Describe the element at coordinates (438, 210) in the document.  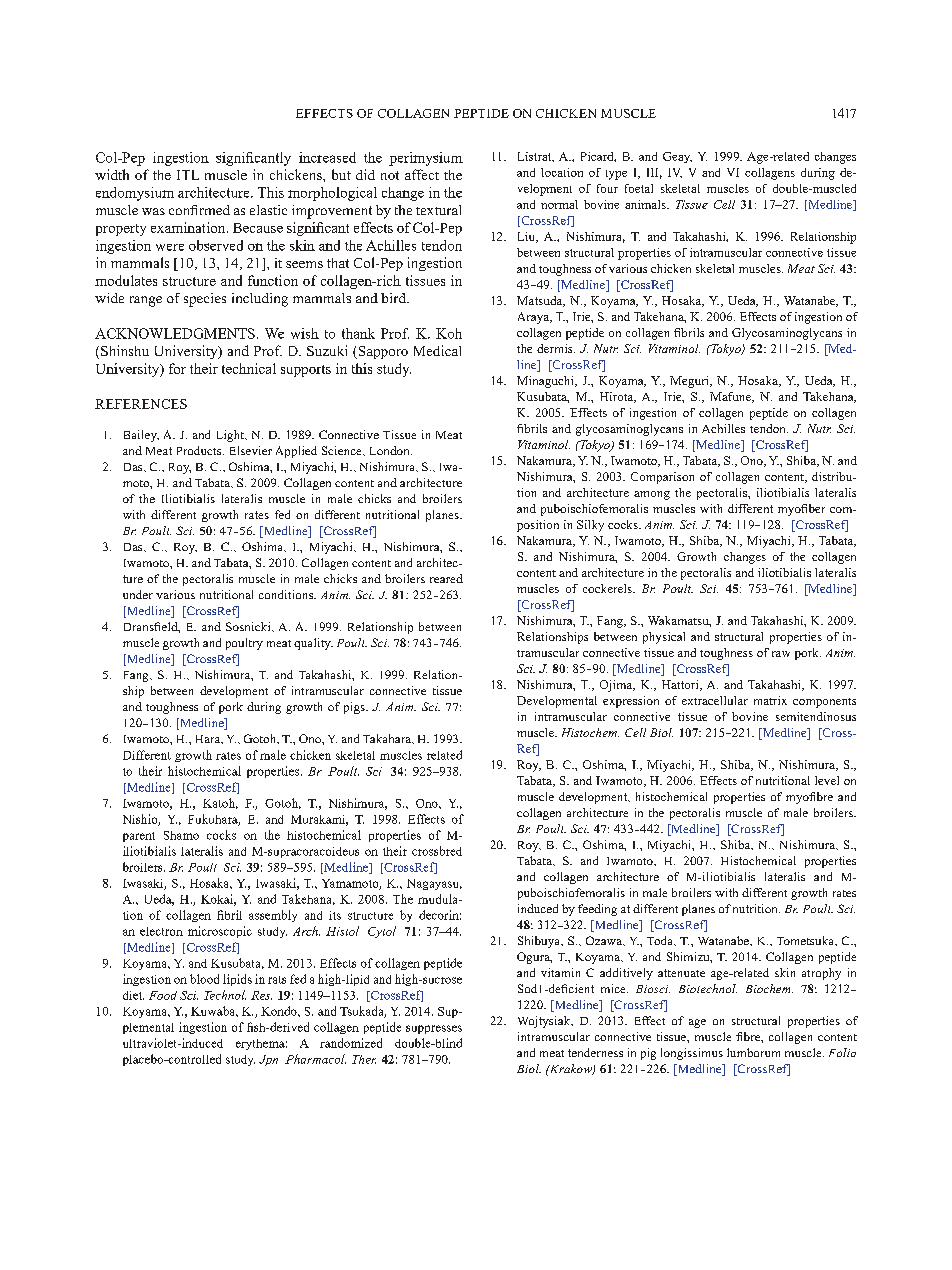
I see `textural` at that location.
